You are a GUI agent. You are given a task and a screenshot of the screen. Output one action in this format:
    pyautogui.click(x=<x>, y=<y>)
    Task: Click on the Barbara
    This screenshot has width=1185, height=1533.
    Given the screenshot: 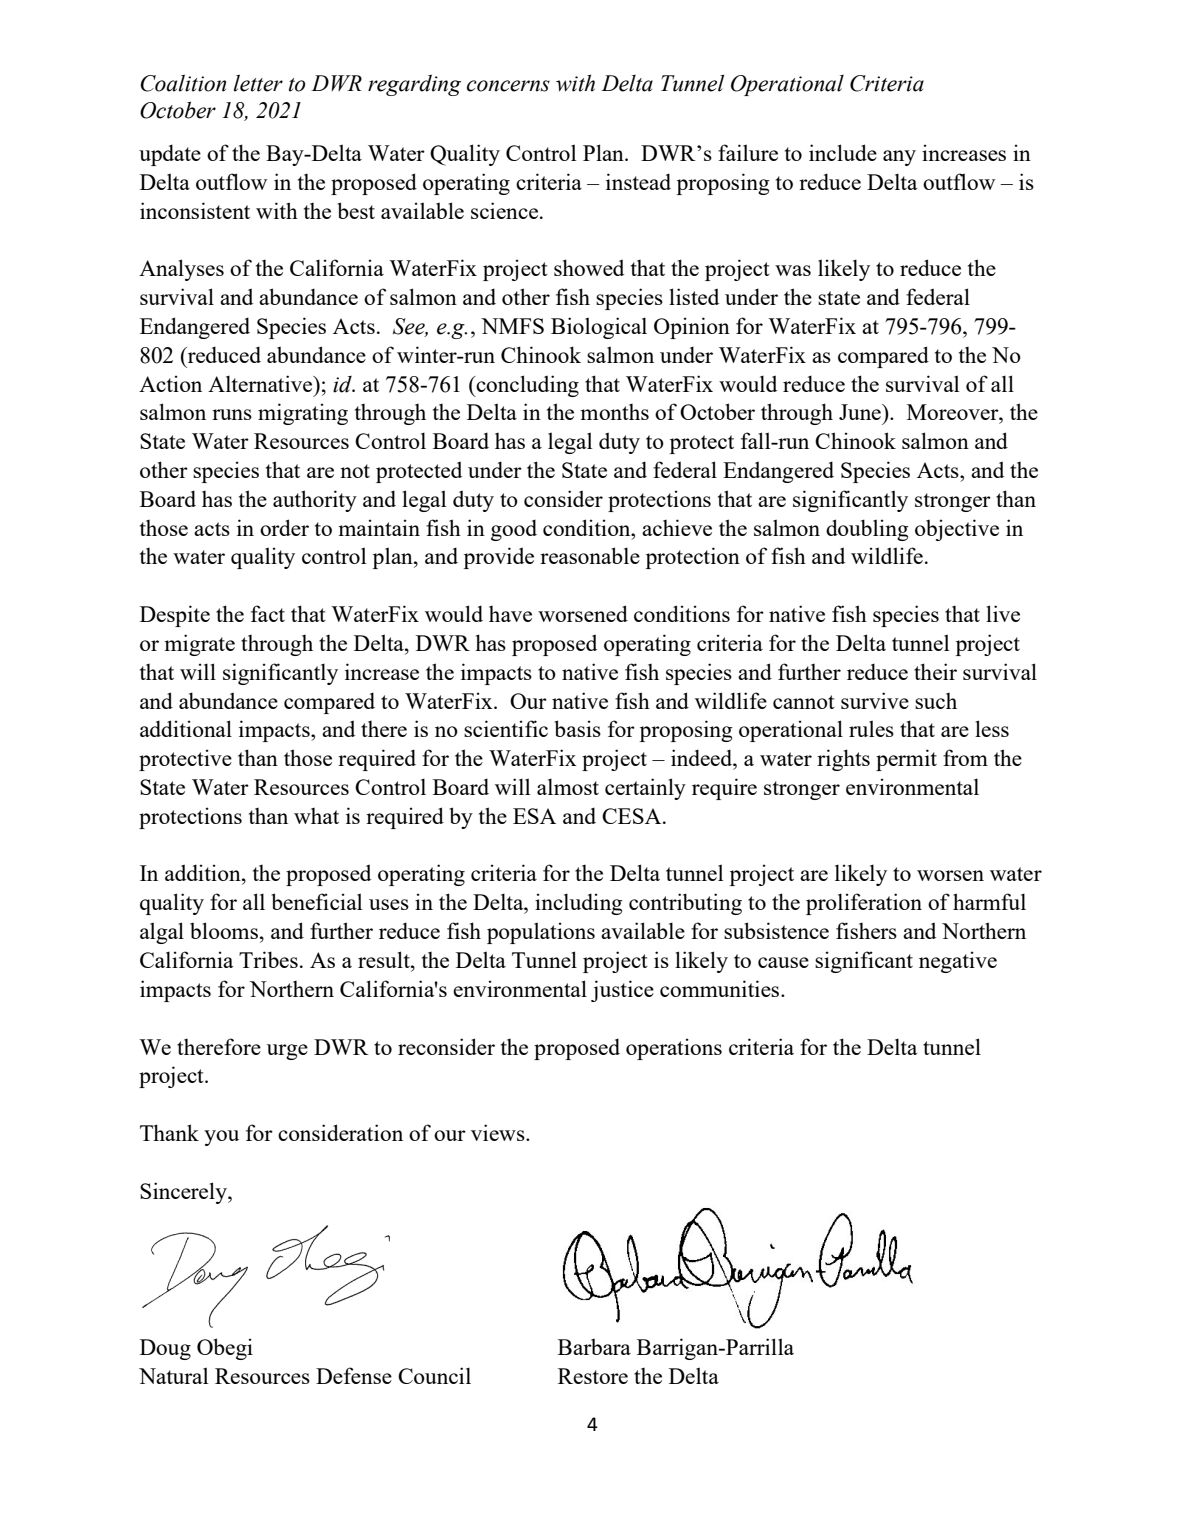 What is the action you would take?
    pyautogui.click(x=594, y=1346)
